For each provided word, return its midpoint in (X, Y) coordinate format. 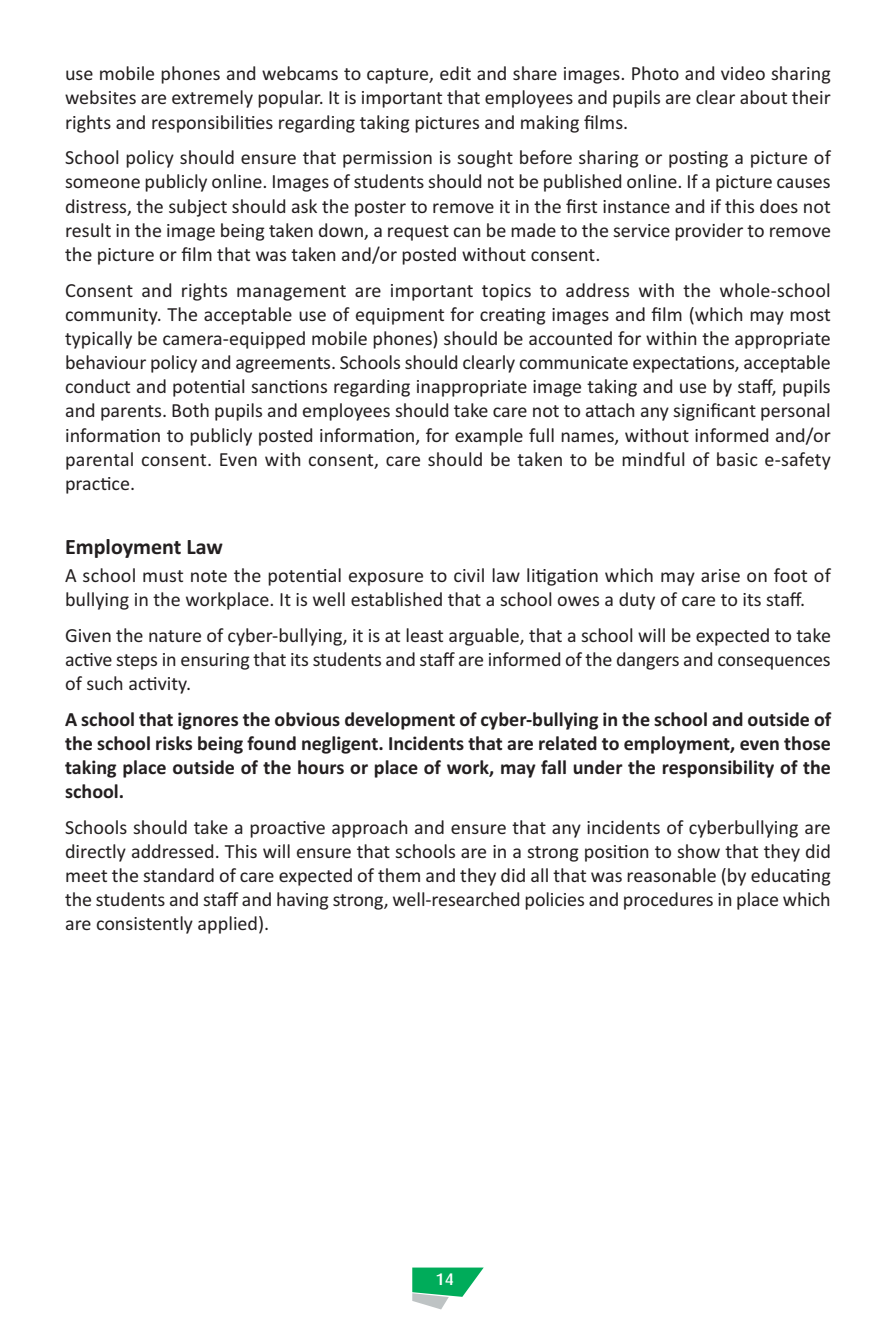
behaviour (106, 362)
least (424, 635)
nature (175, 636)
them (399, 875)
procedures (668, 901)
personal (795, 412)
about (763, 97)
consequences (774, 663)
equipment (400, 316)
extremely (212, 99)
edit (455, 73)
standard (178, 875)
